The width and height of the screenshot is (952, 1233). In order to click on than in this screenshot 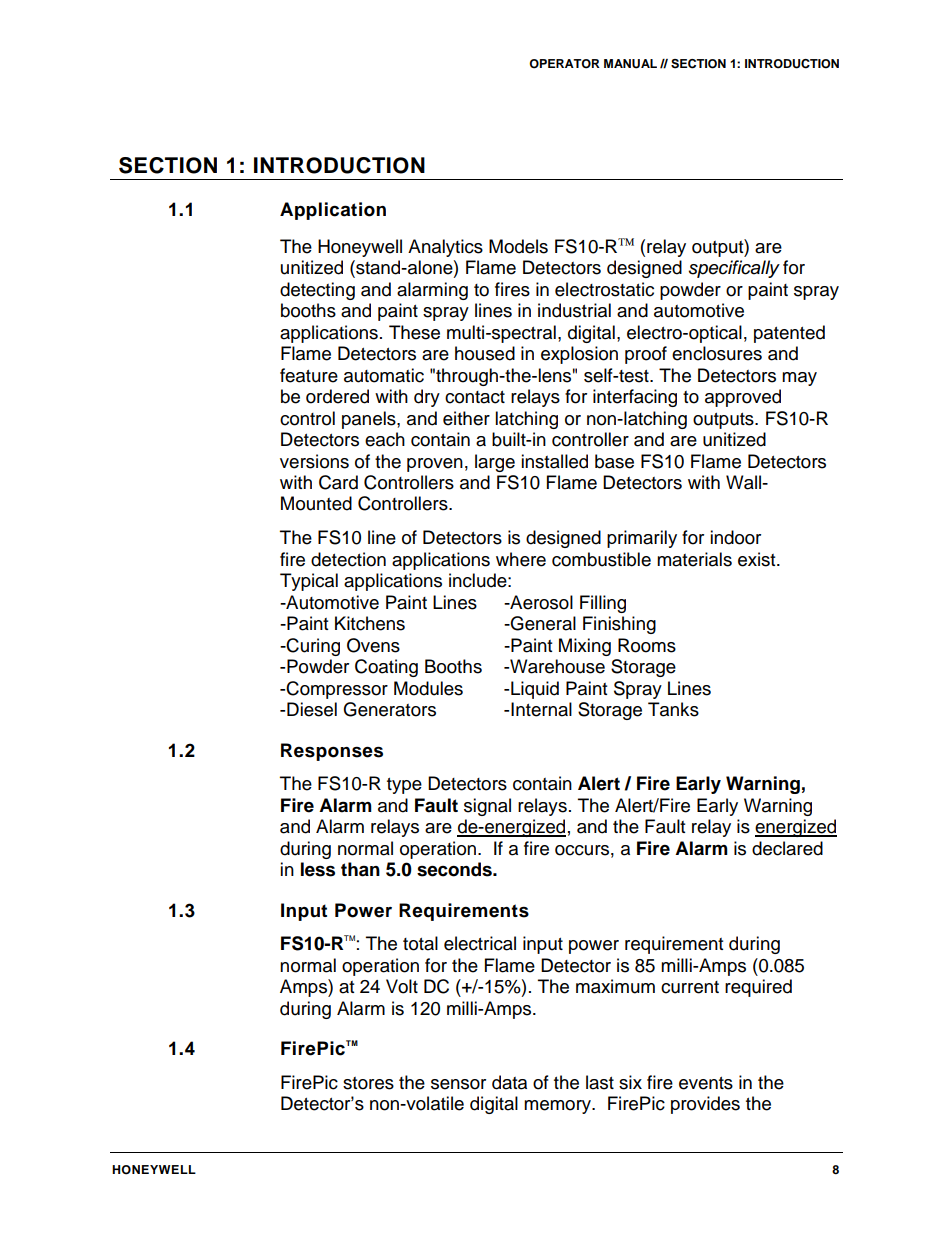, I will do `click(360, 869)`.
